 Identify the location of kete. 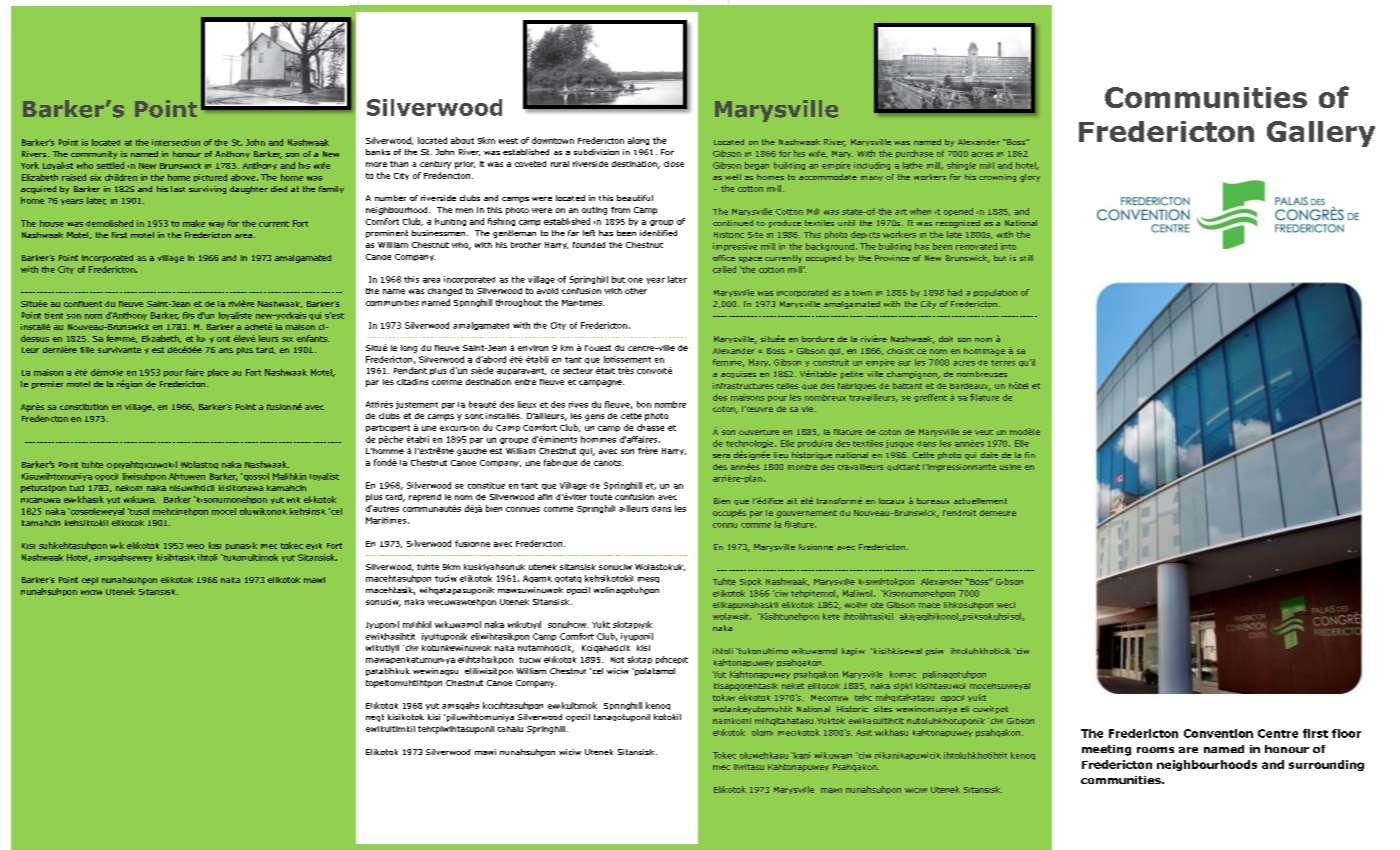
(831, 616).
